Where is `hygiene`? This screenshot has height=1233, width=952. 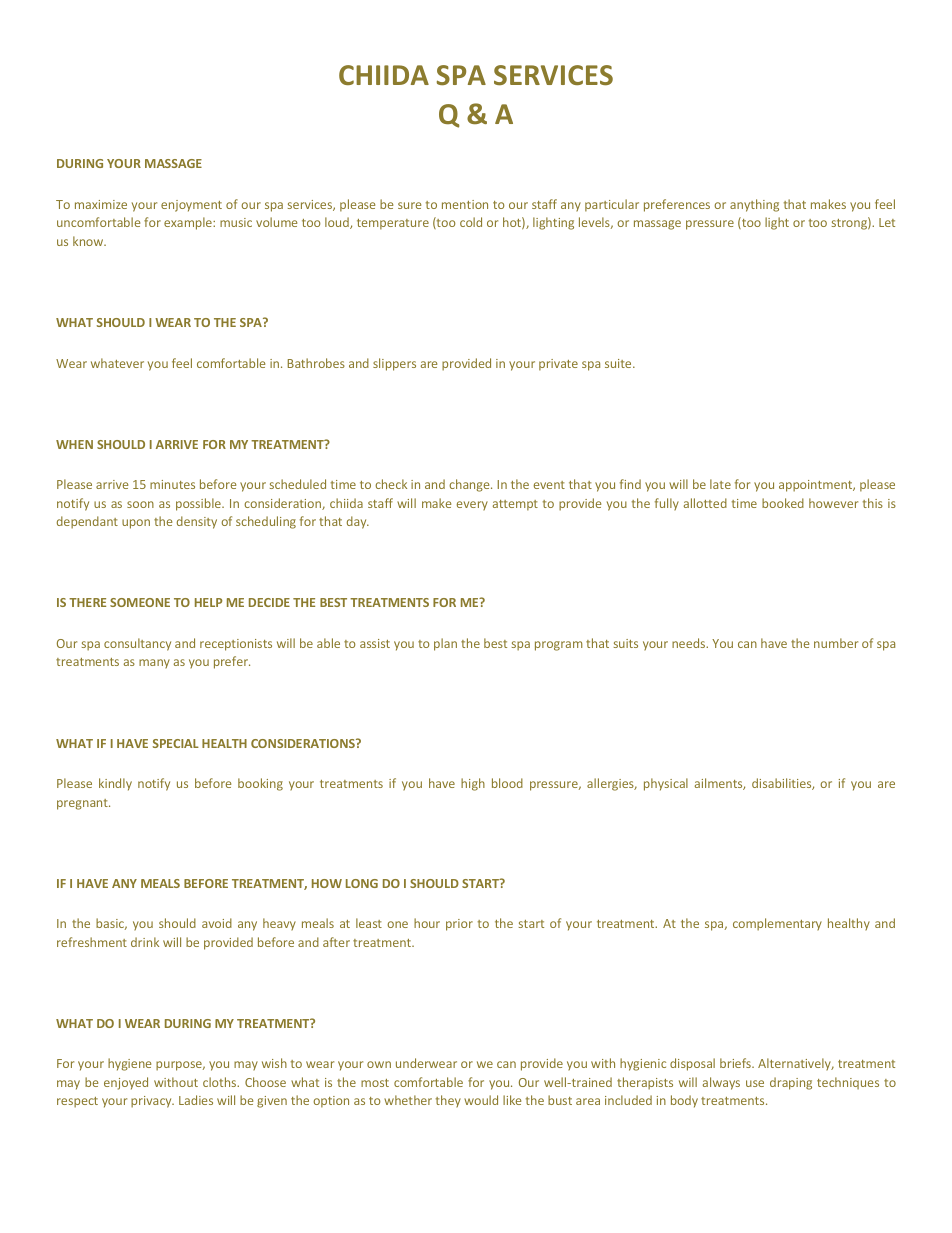
hygiene is located at coordinates (129, 1064).
